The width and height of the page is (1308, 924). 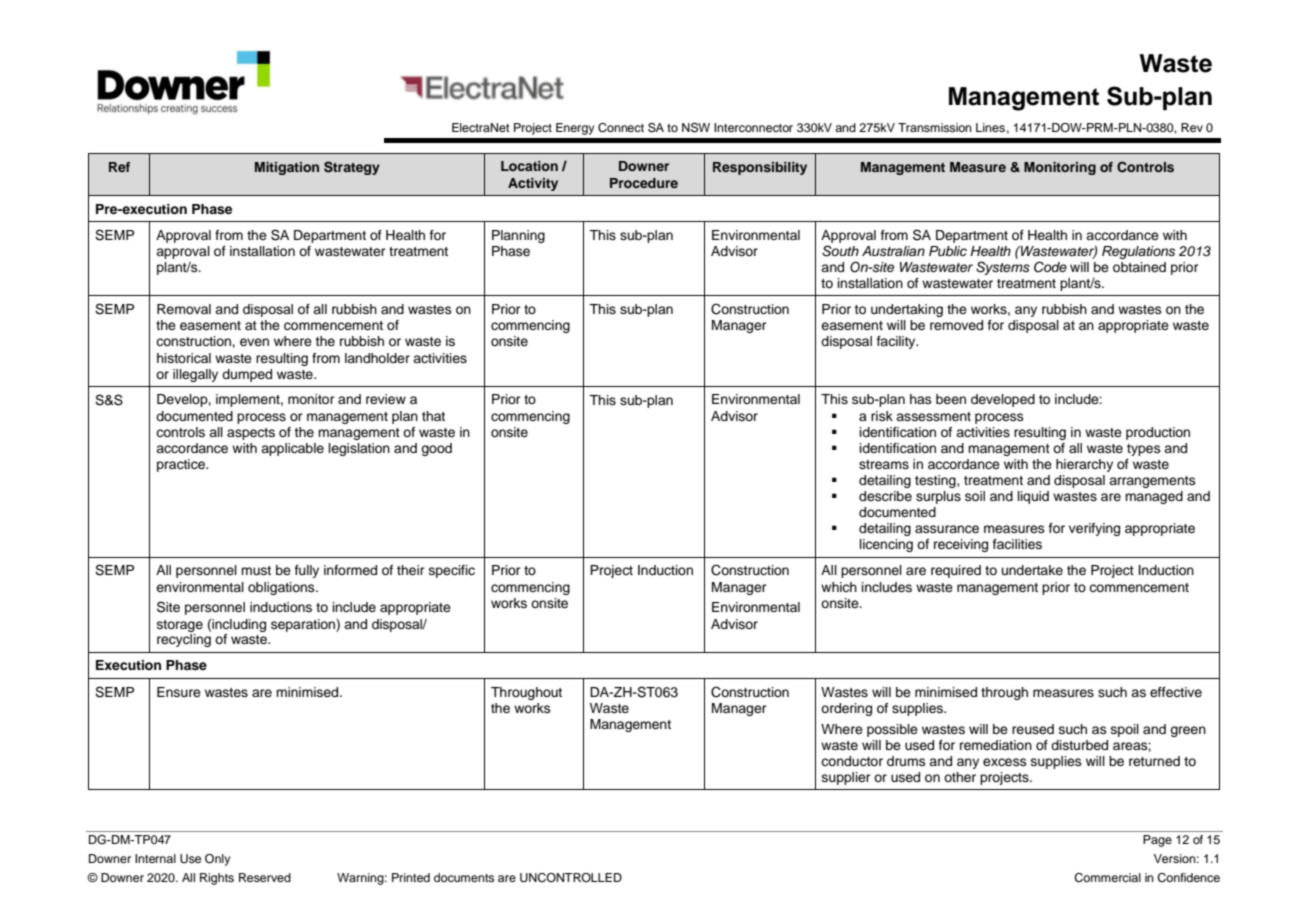 I want to click on which, so click(x=839, y=587).
